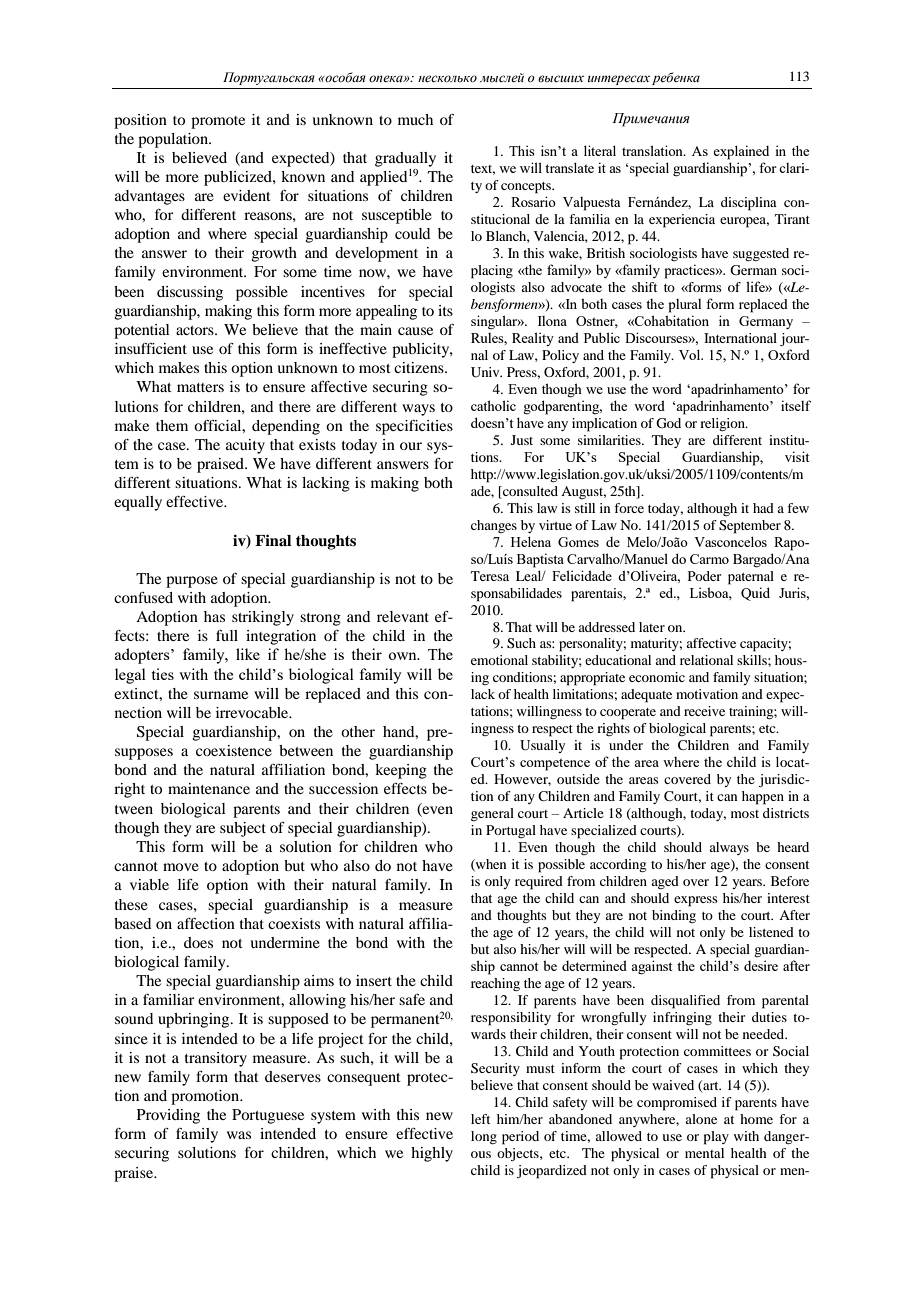 The height and width of the document is (1308, 924). I want to click on promote, so click(218, 122).
